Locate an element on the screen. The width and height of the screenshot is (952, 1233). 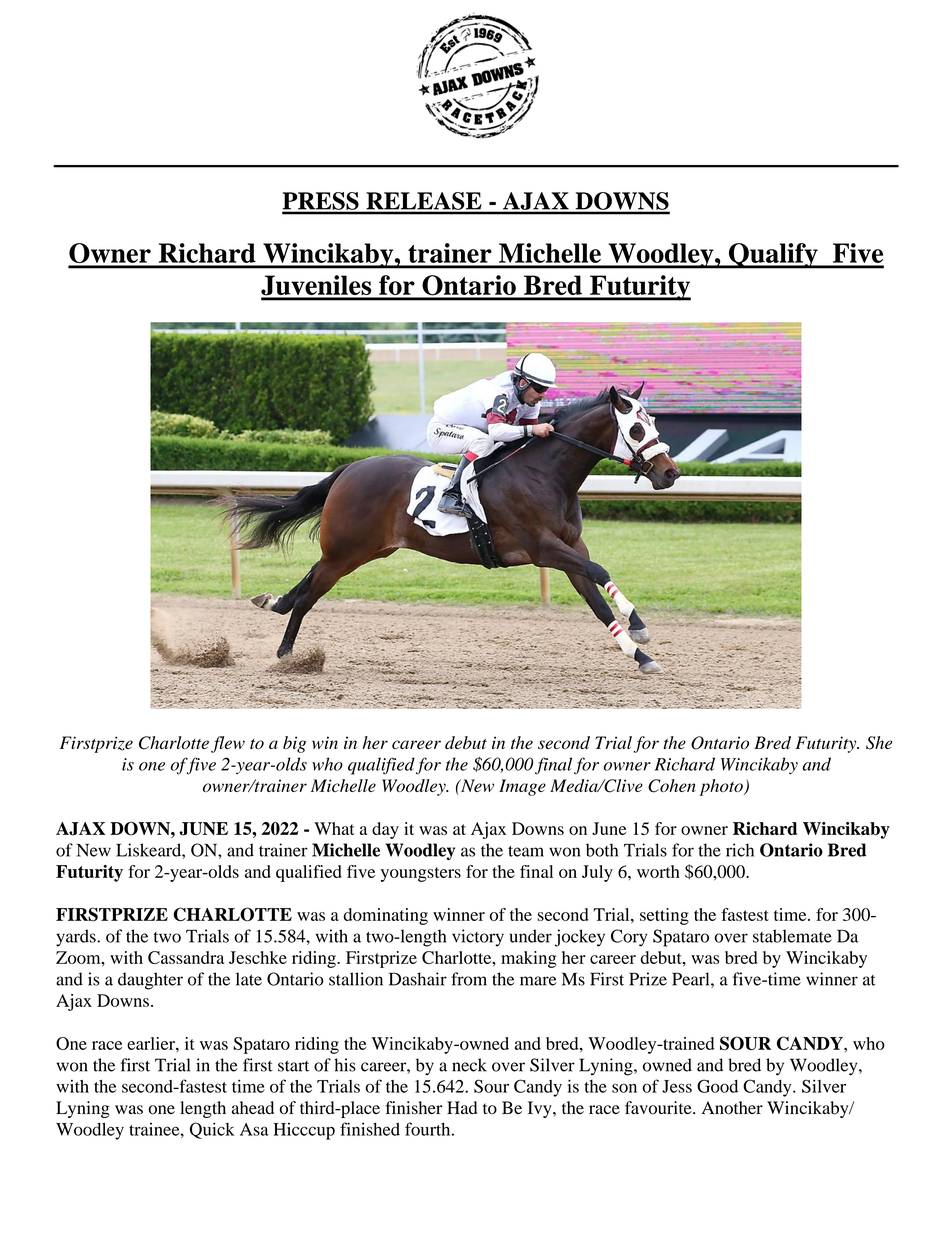
victory is located at coordinates (478, 938).
